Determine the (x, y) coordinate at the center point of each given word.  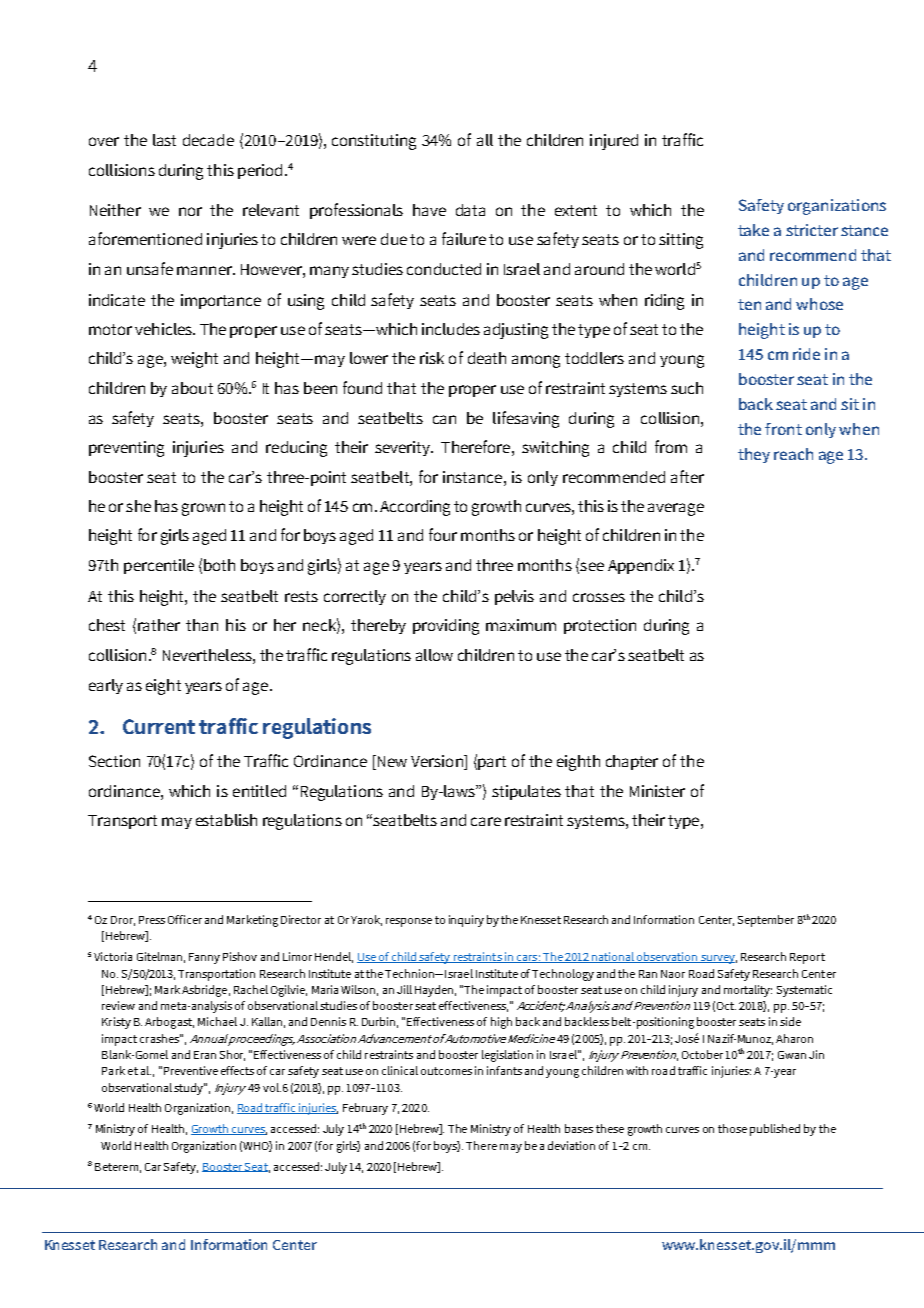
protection (600, 626)
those (732, 1128)
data (470, 210)
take (753, 230)
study (189, 1089)
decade (208, 140)
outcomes (446, 1071)
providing (446, 627)
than (202, 625)
